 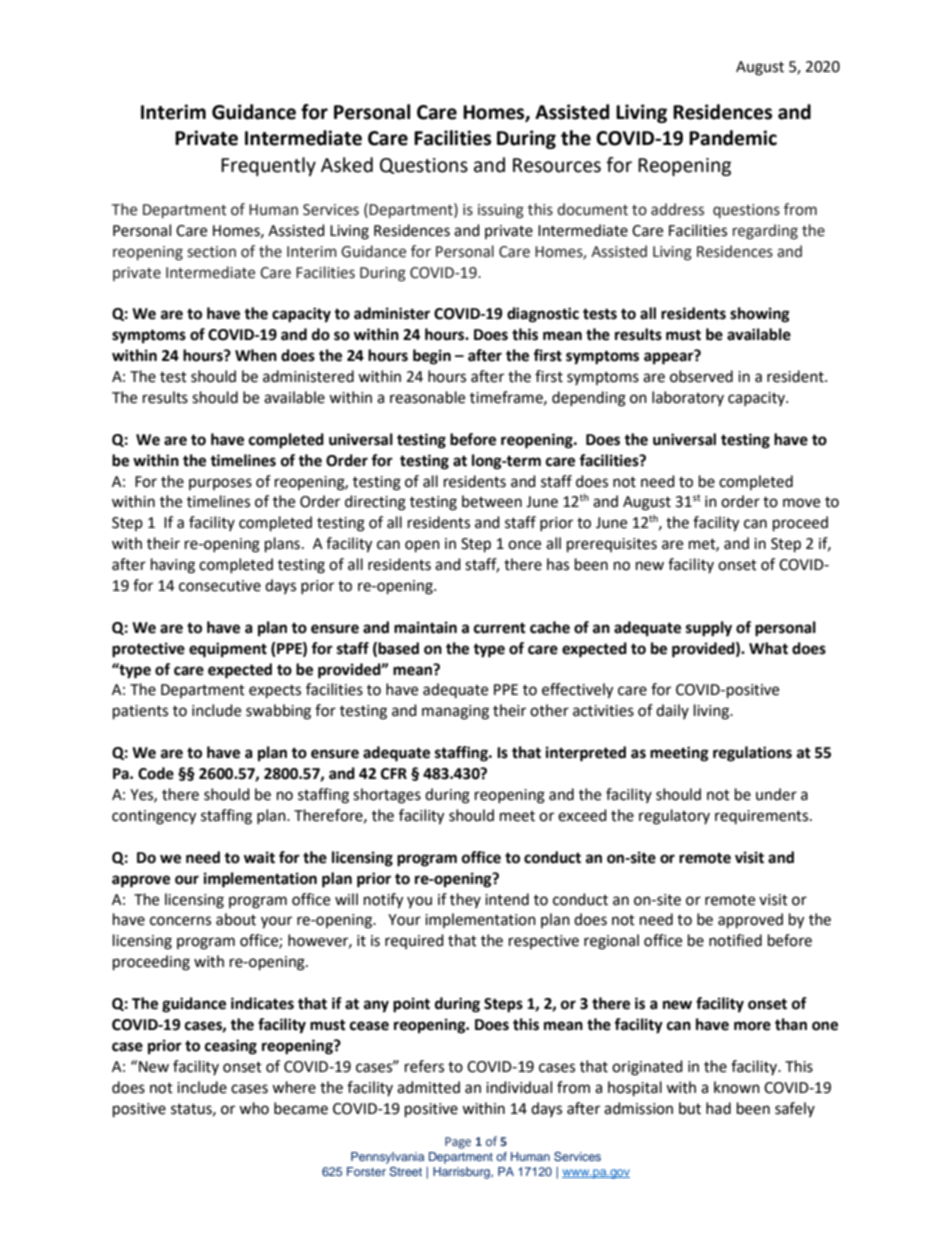 What do you see at coordinates (268, 166) in the document?
I see `Frequently` at bounding box center [268, 166].
